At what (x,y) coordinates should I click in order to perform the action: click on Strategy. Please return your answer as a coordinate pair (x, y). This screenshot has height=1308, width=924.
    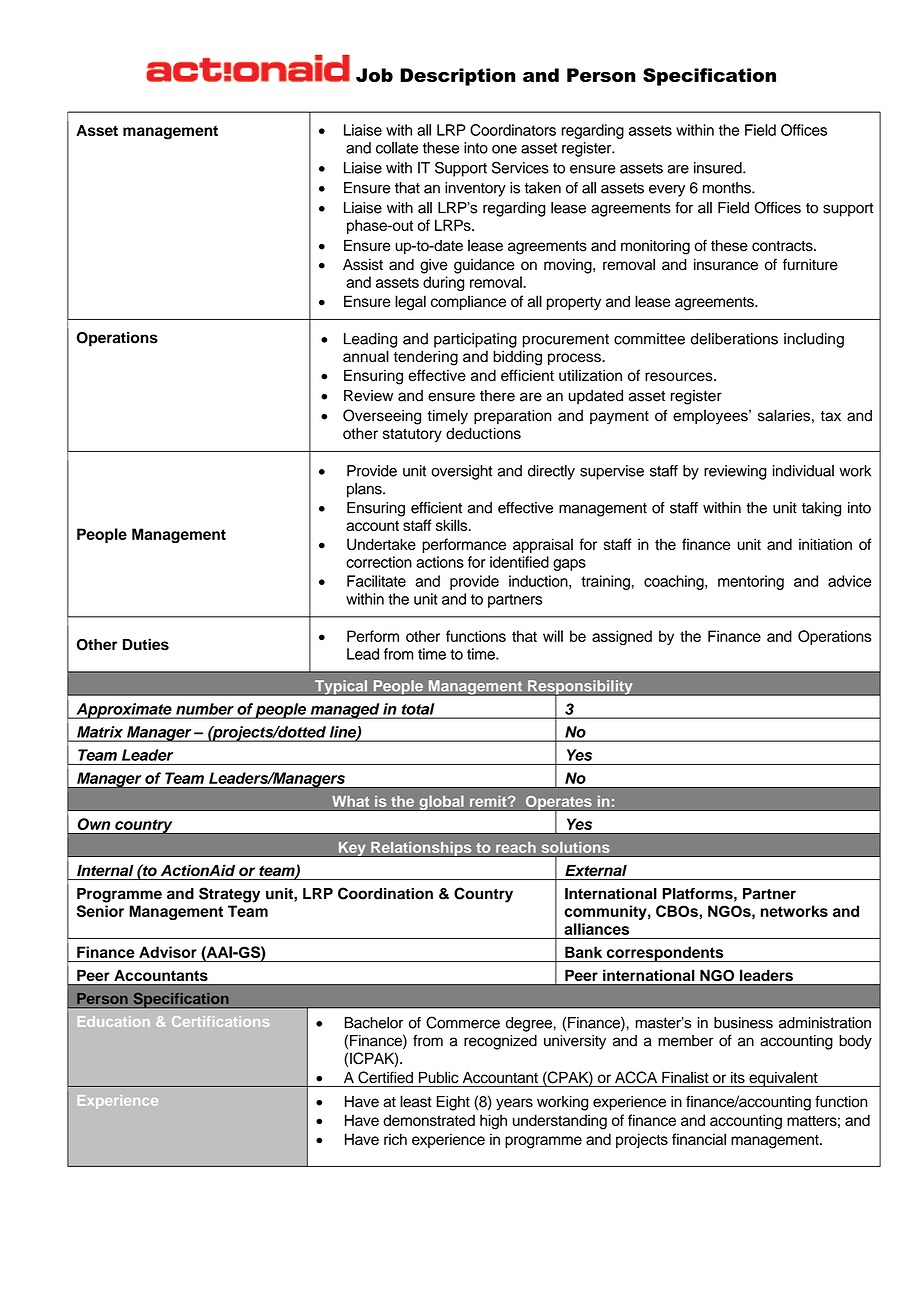
    Looking at the image, I should click on (229, 895).
